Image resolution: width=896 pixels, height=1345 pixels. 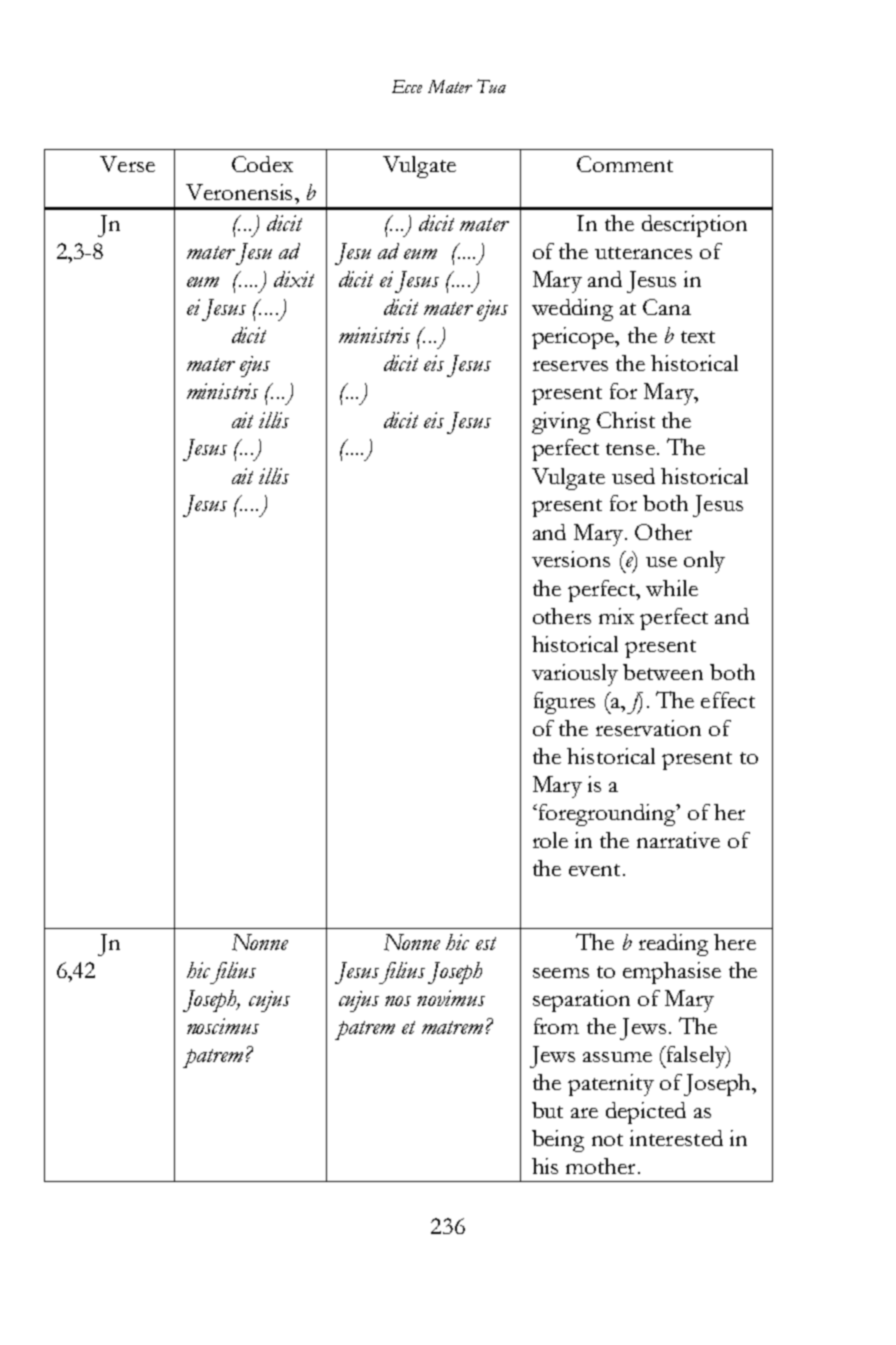 What do you see at coordinates (547, 1110) in the image?
I see `but` at bounding box center [547, 1110].
